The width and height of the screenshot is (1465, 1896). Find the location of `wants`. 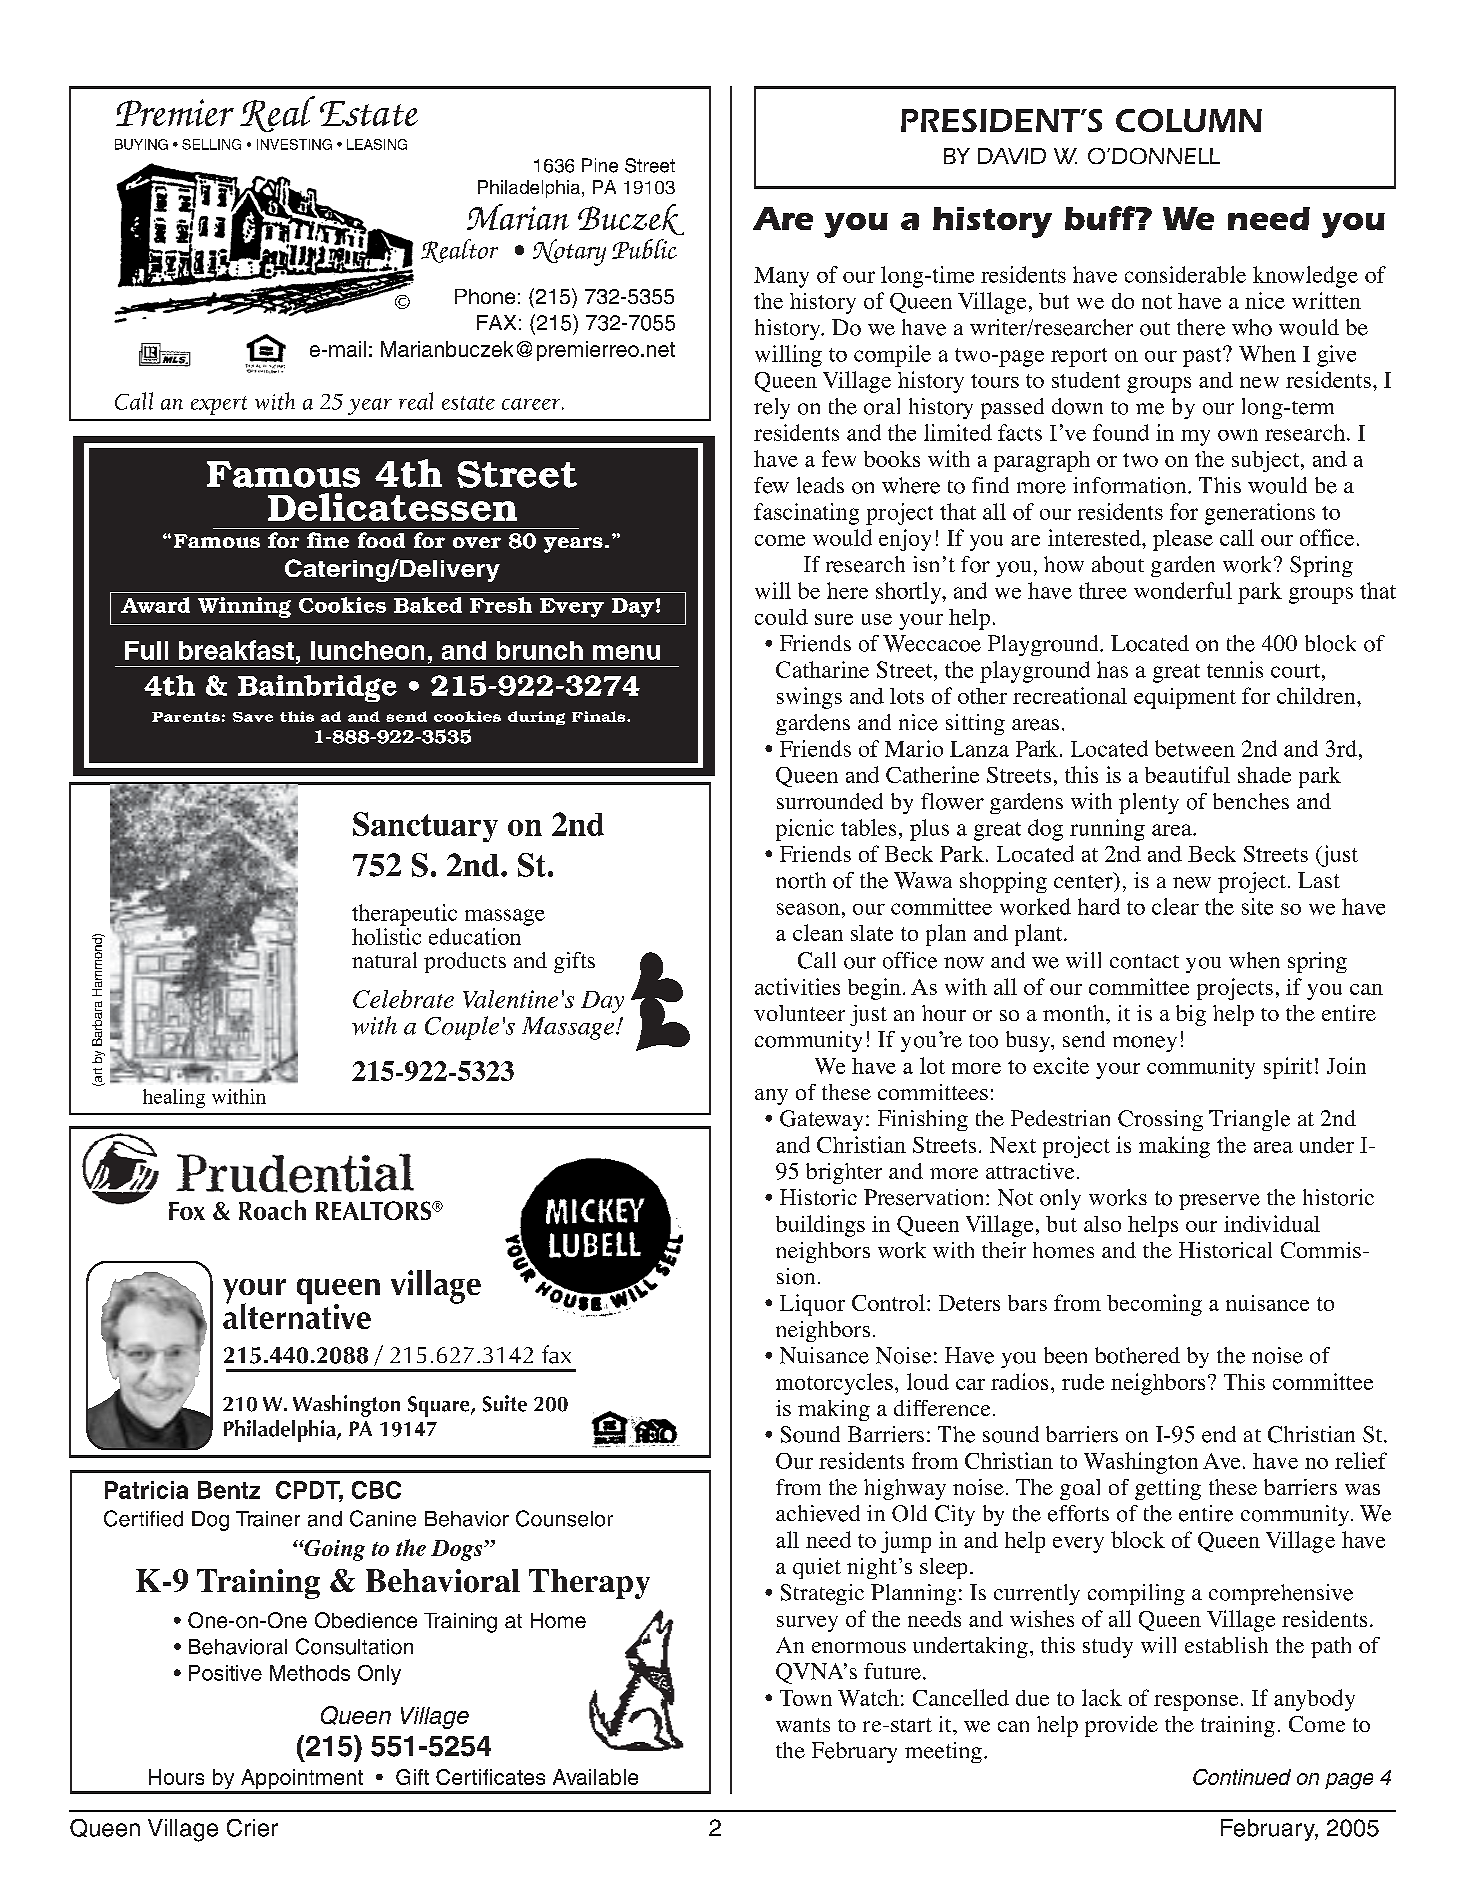

wants is located at coordinates (803, 1725).
